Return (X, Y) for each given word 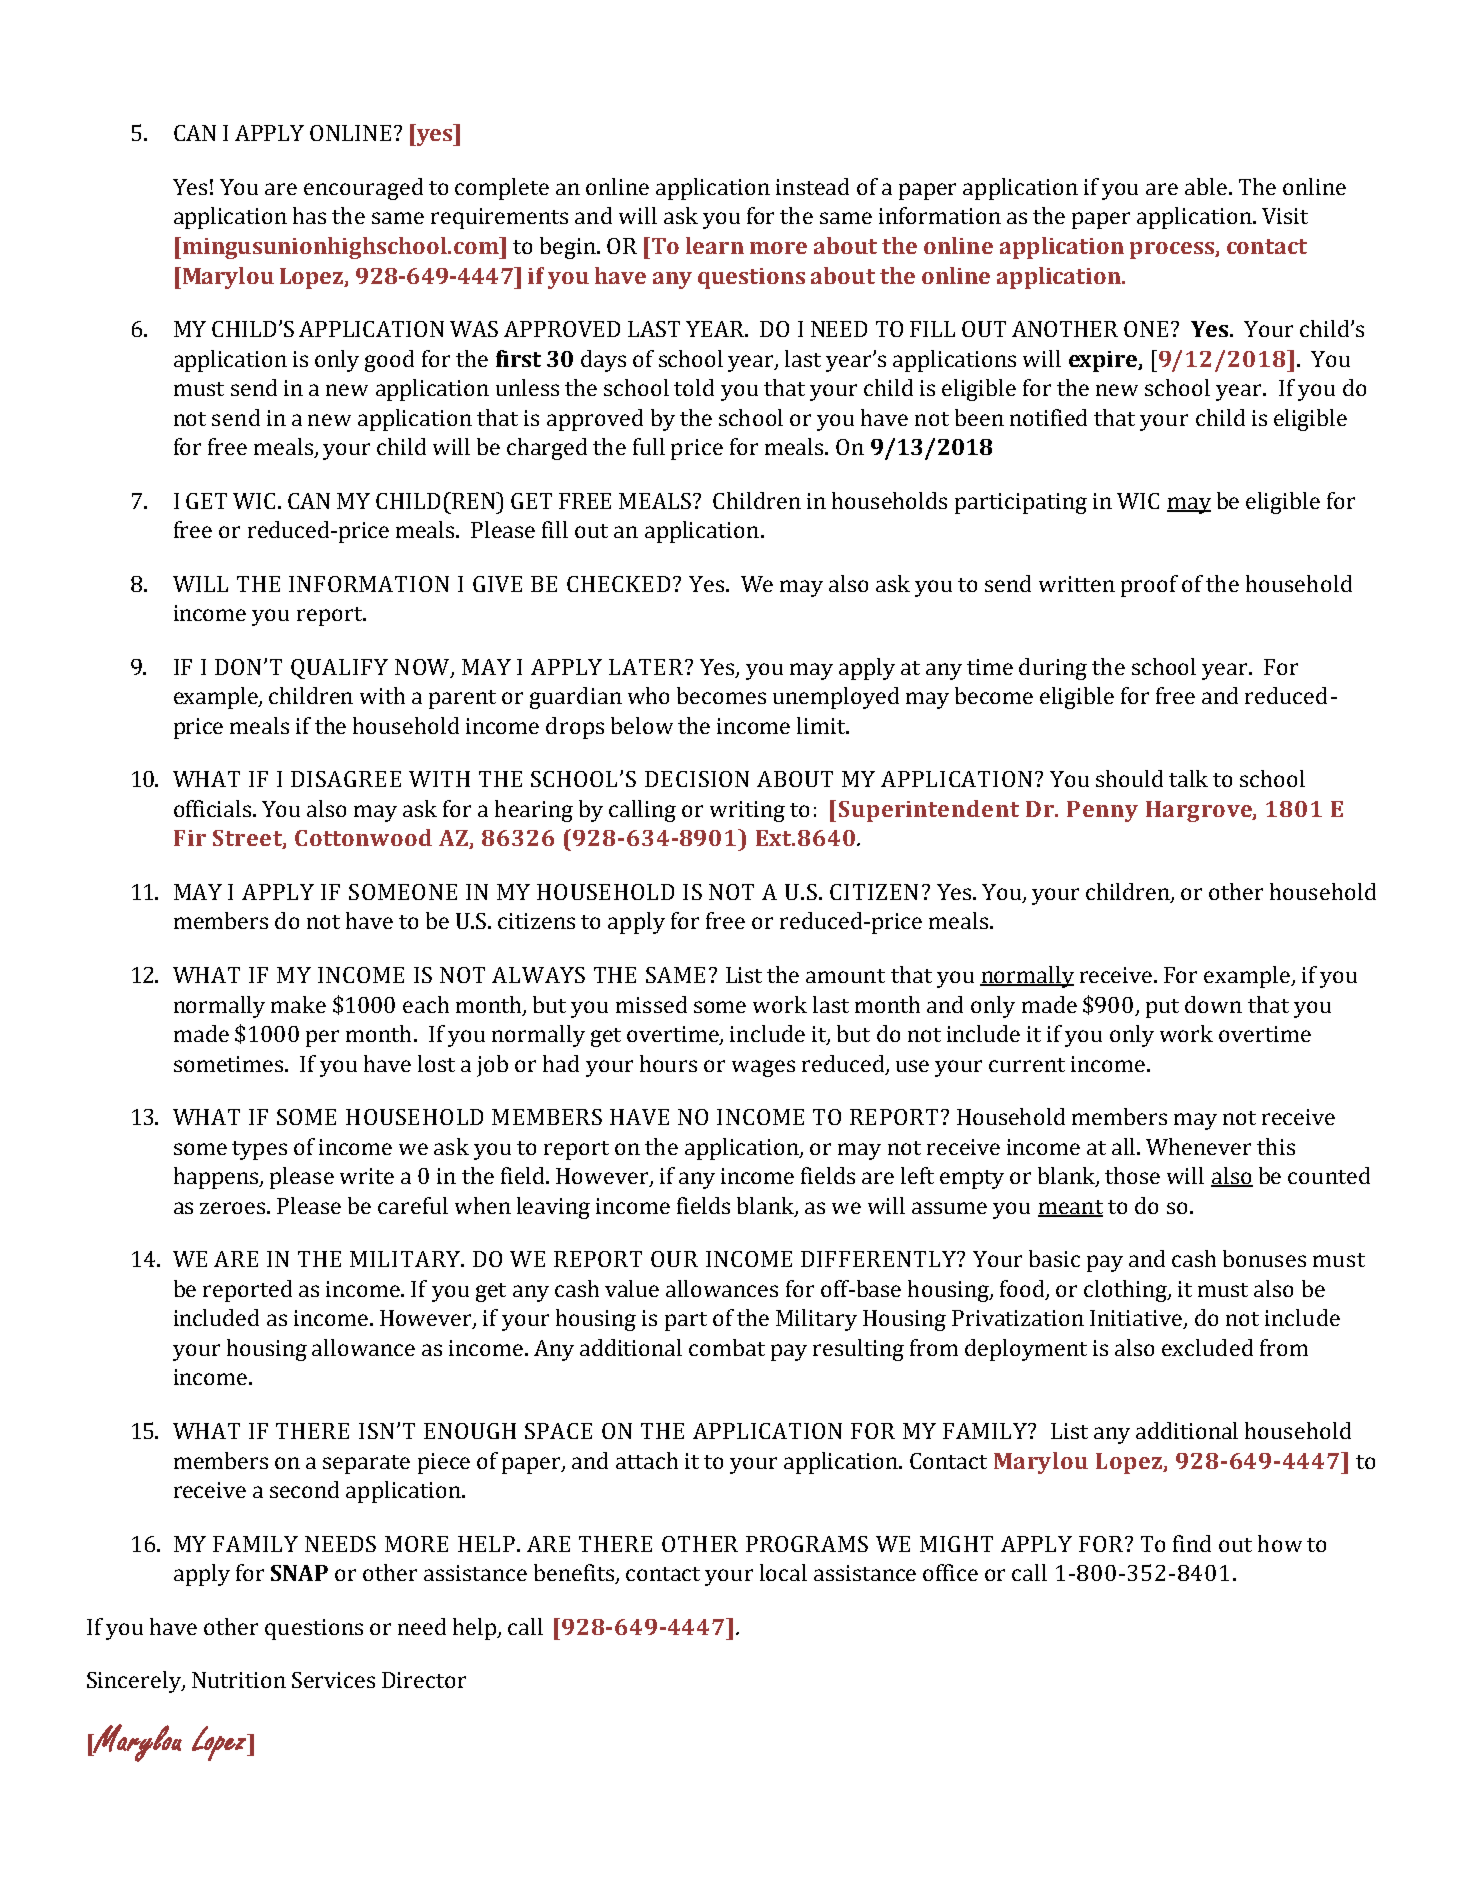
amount (845, 976)
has (309, 215)
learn (715, 245)
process (1173, 250)
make (298, 1004)
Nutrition (239, 1680)
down (1213, 1004)
